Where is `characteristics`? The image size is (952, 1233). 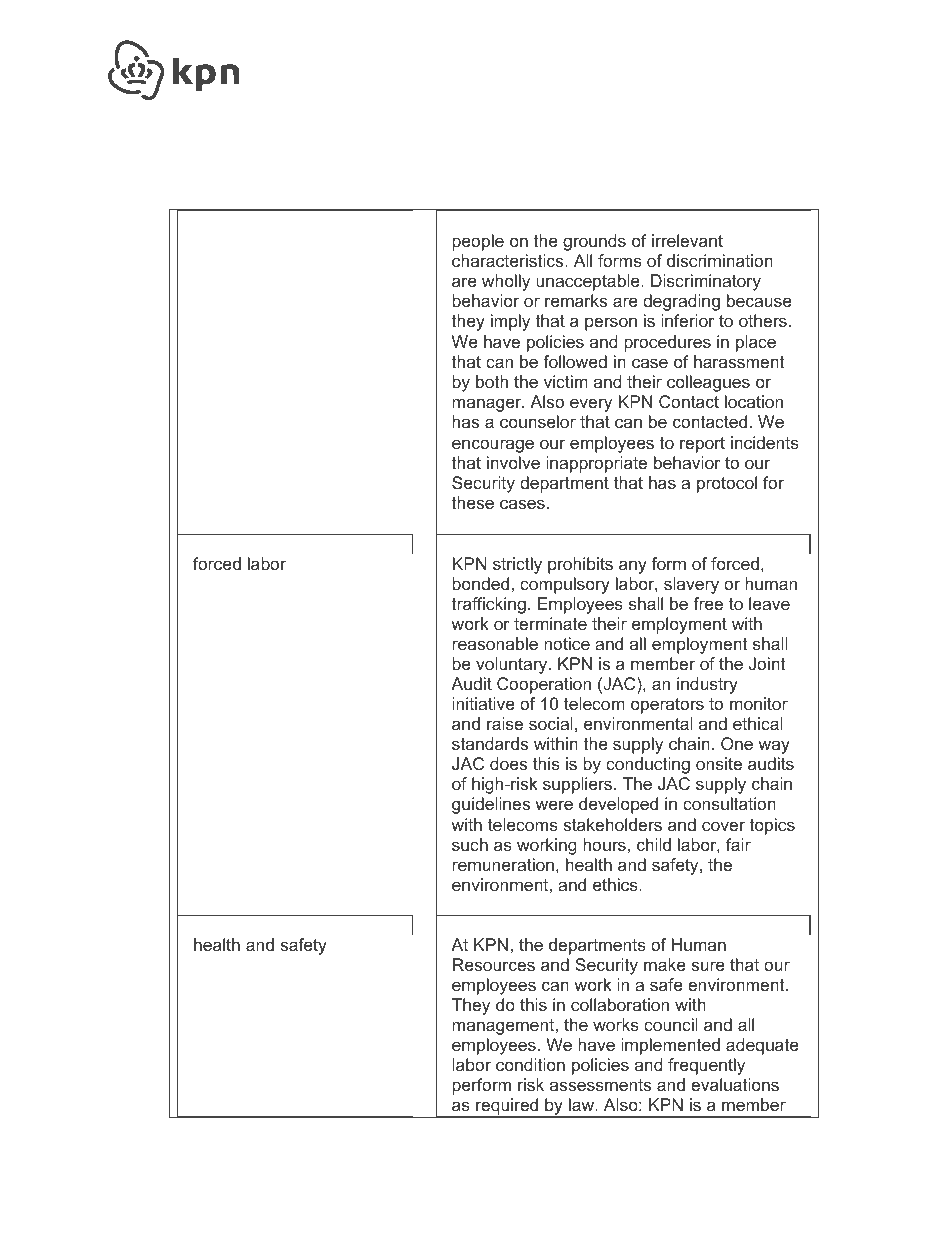
characteristics is located at coordinates (509, 260).
